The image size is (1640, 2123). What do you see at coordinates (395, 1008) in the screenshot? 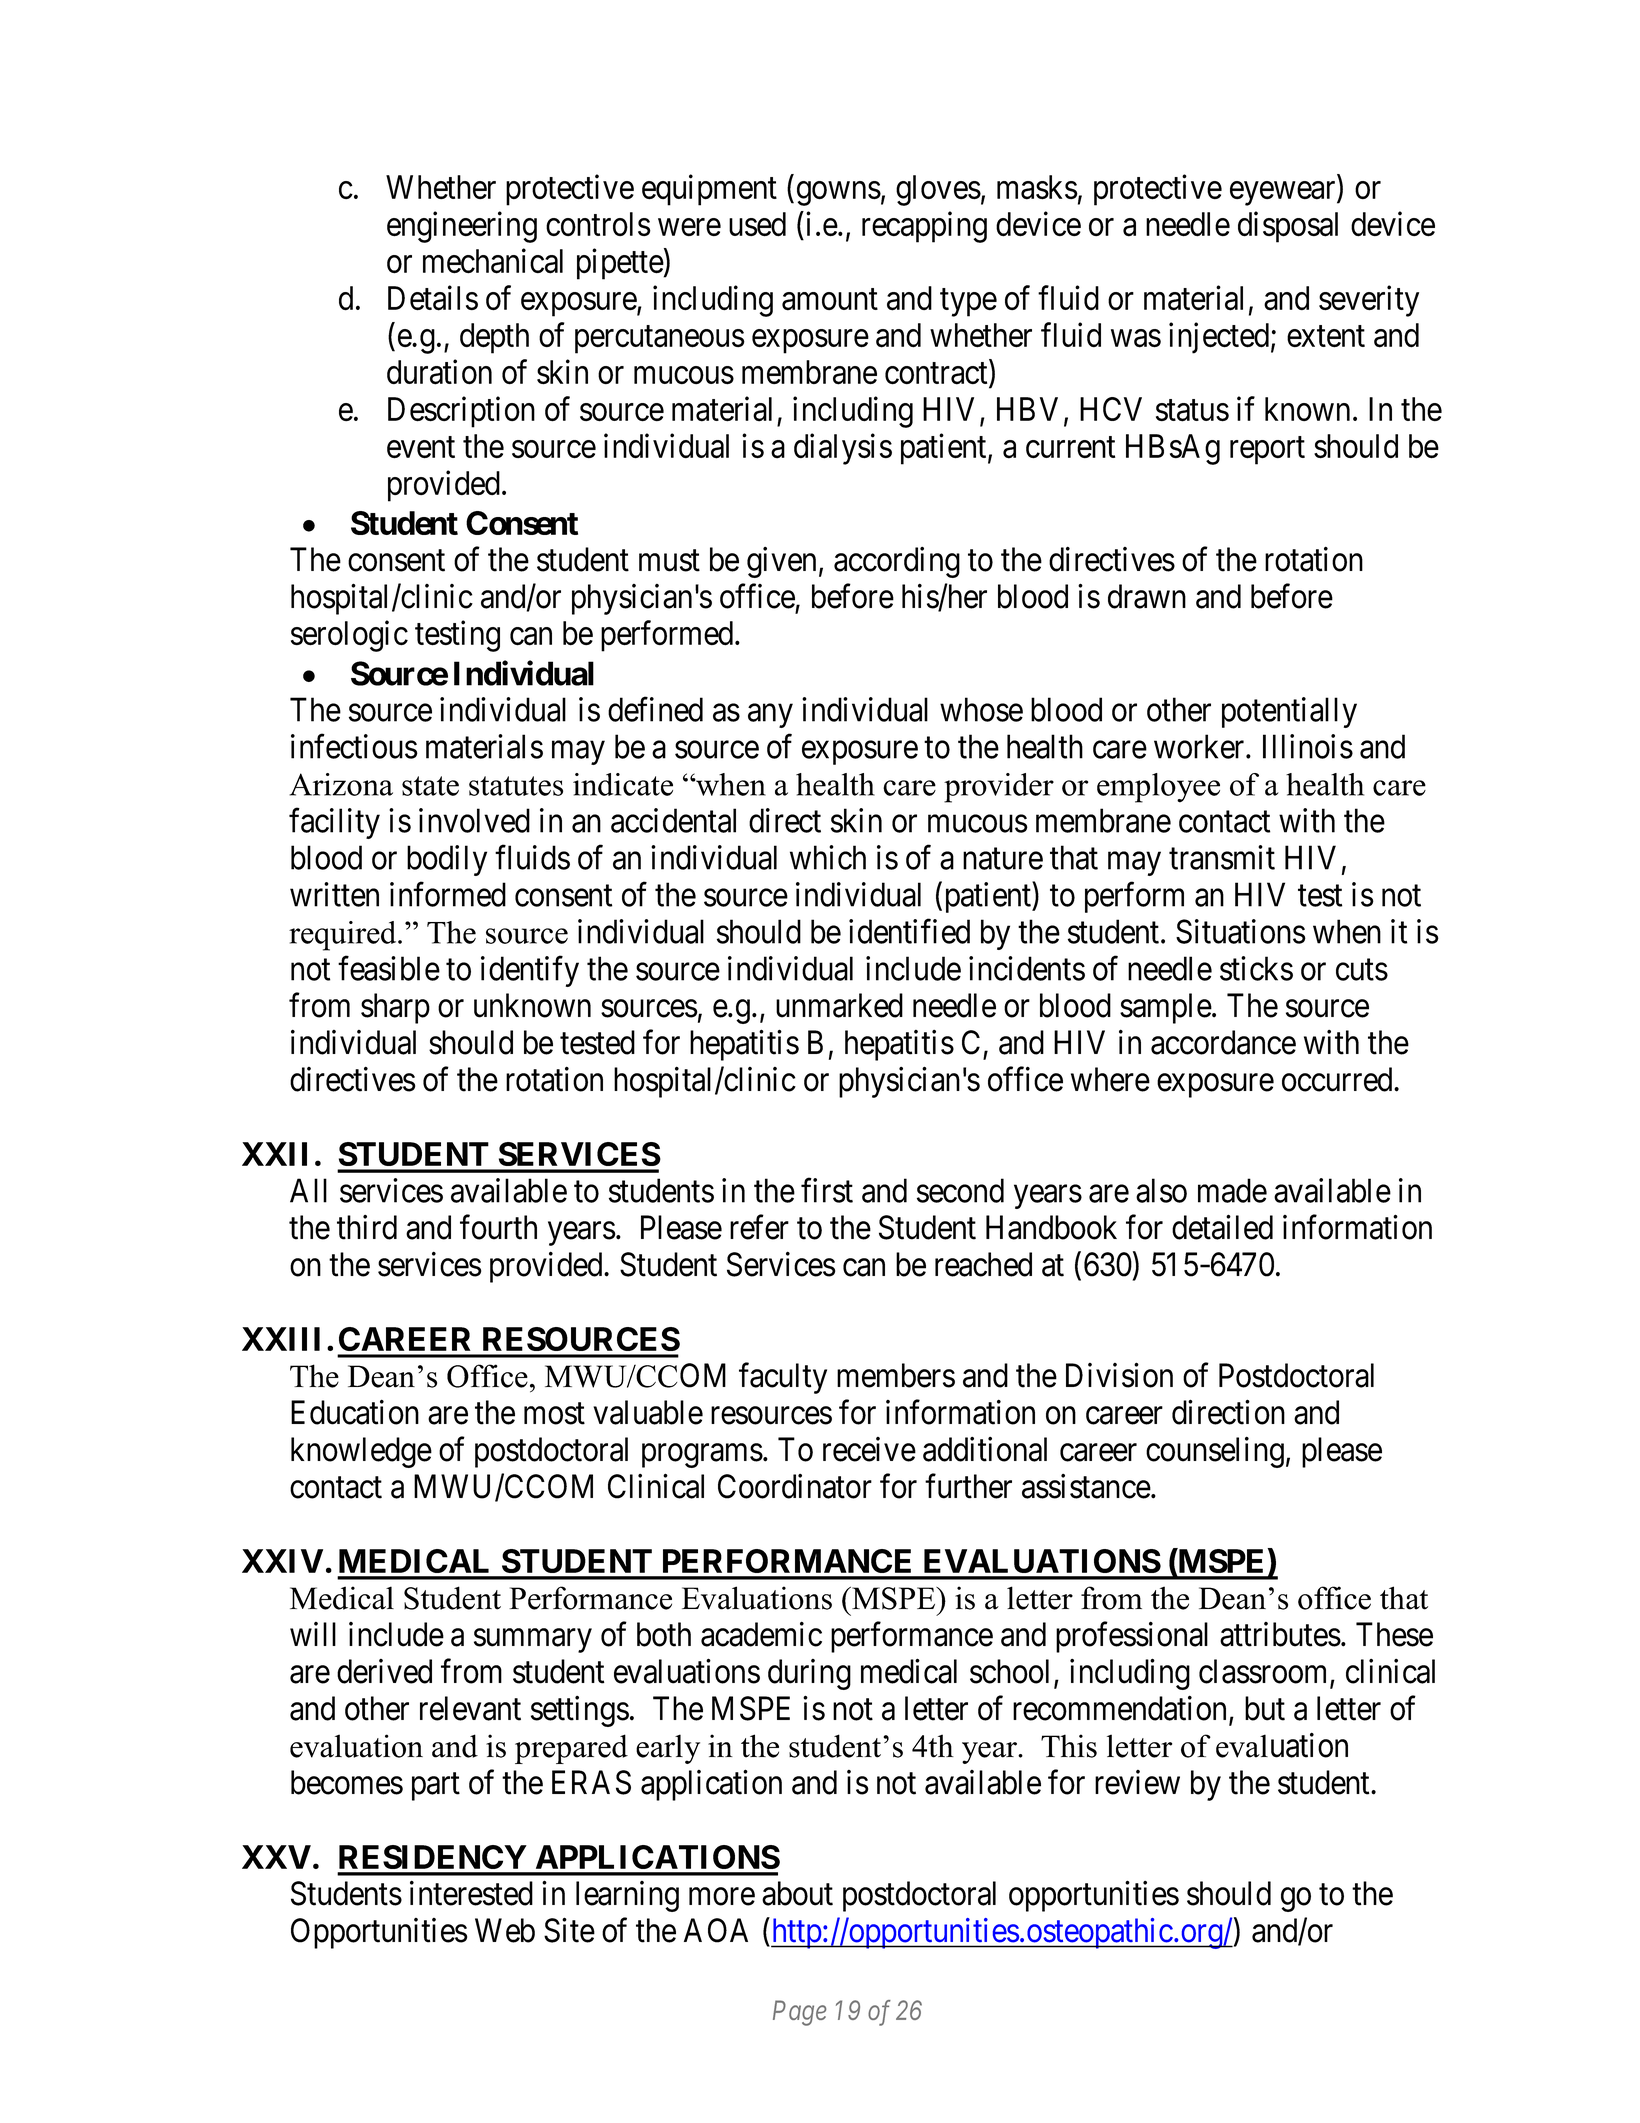
I see `sharp` at bounding box center [395, 1008].
